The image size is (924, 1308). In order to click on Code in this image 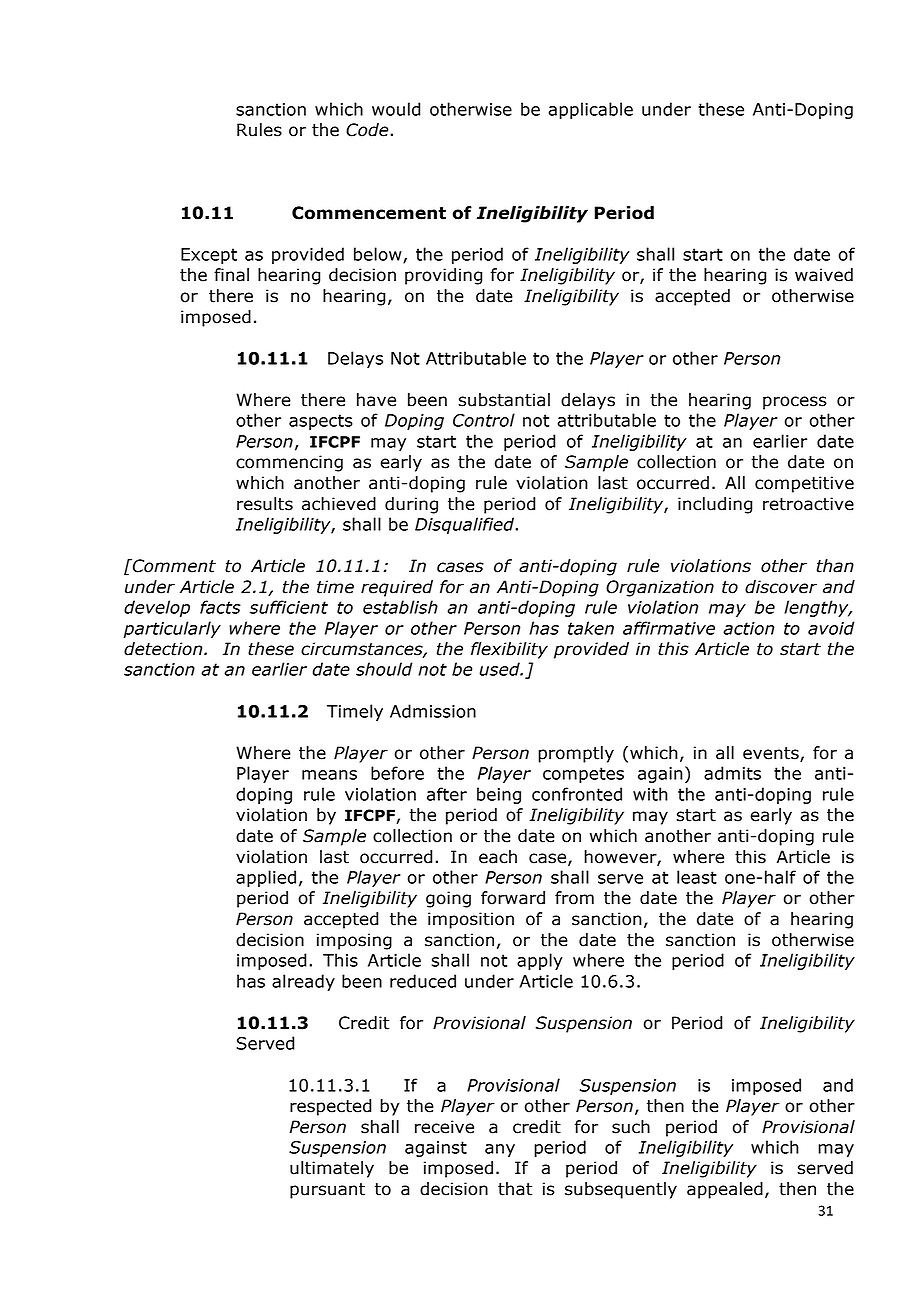, I will do `click(367, 130)`.
